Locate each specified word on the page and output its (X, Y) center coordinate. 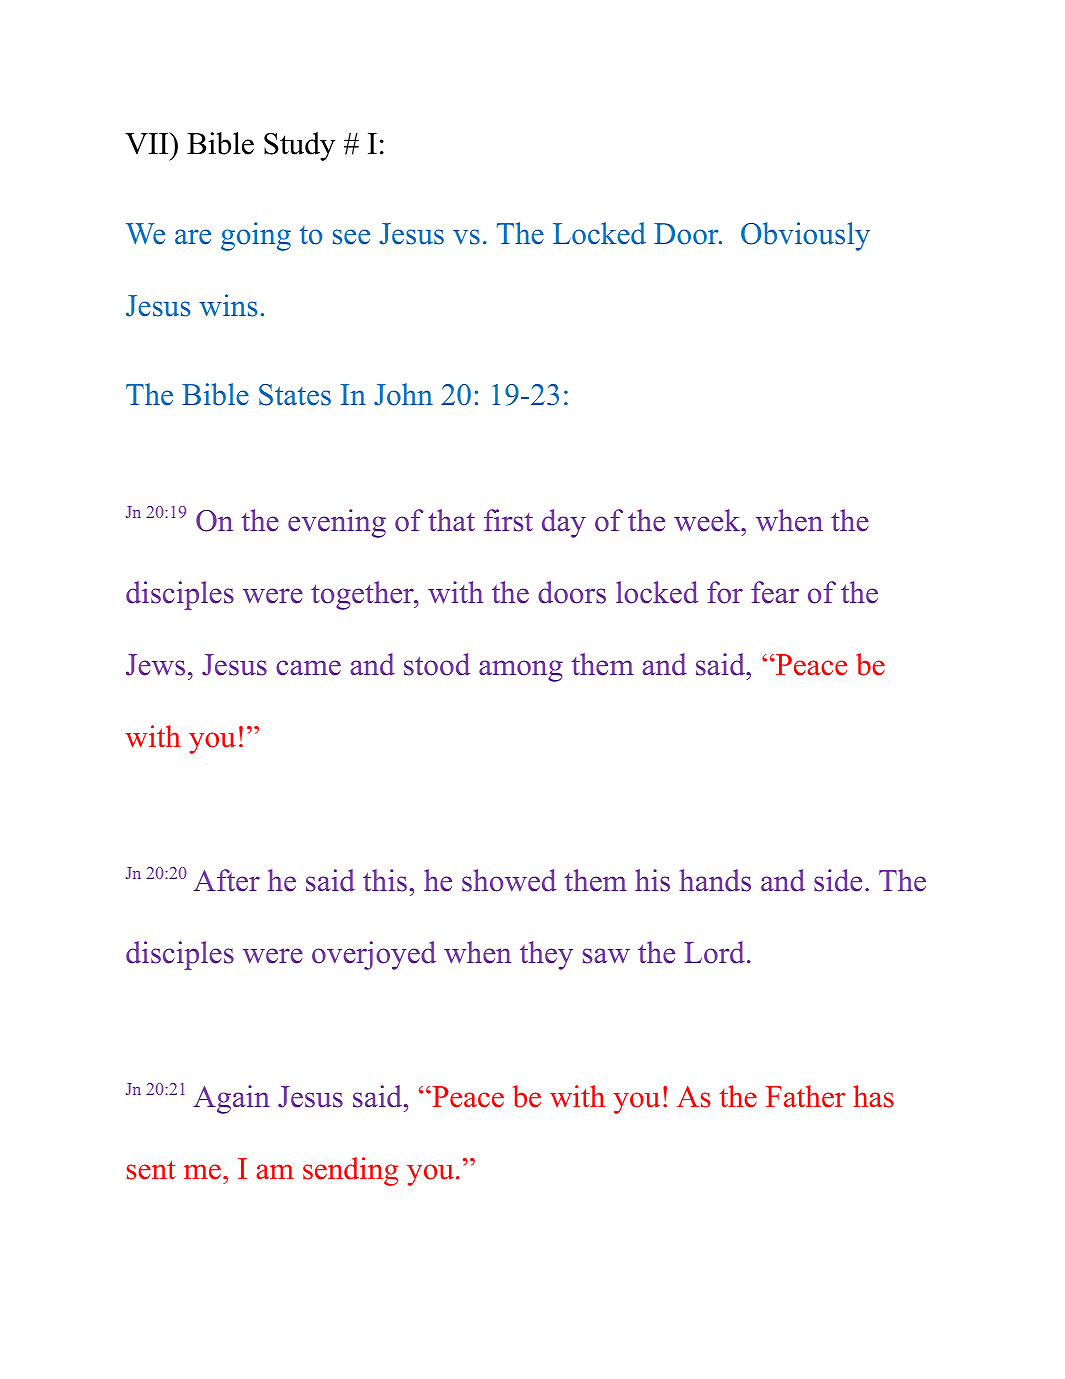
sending (350, 1171)
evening (337, 523)
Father (806, 1096)
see (351, 237)
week (708, 520)
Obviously (805, 236)
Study (299, 146)
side (838, 880)
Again (232, 1099)
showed (509, 880)
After (227, 880)
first (508, 520)
